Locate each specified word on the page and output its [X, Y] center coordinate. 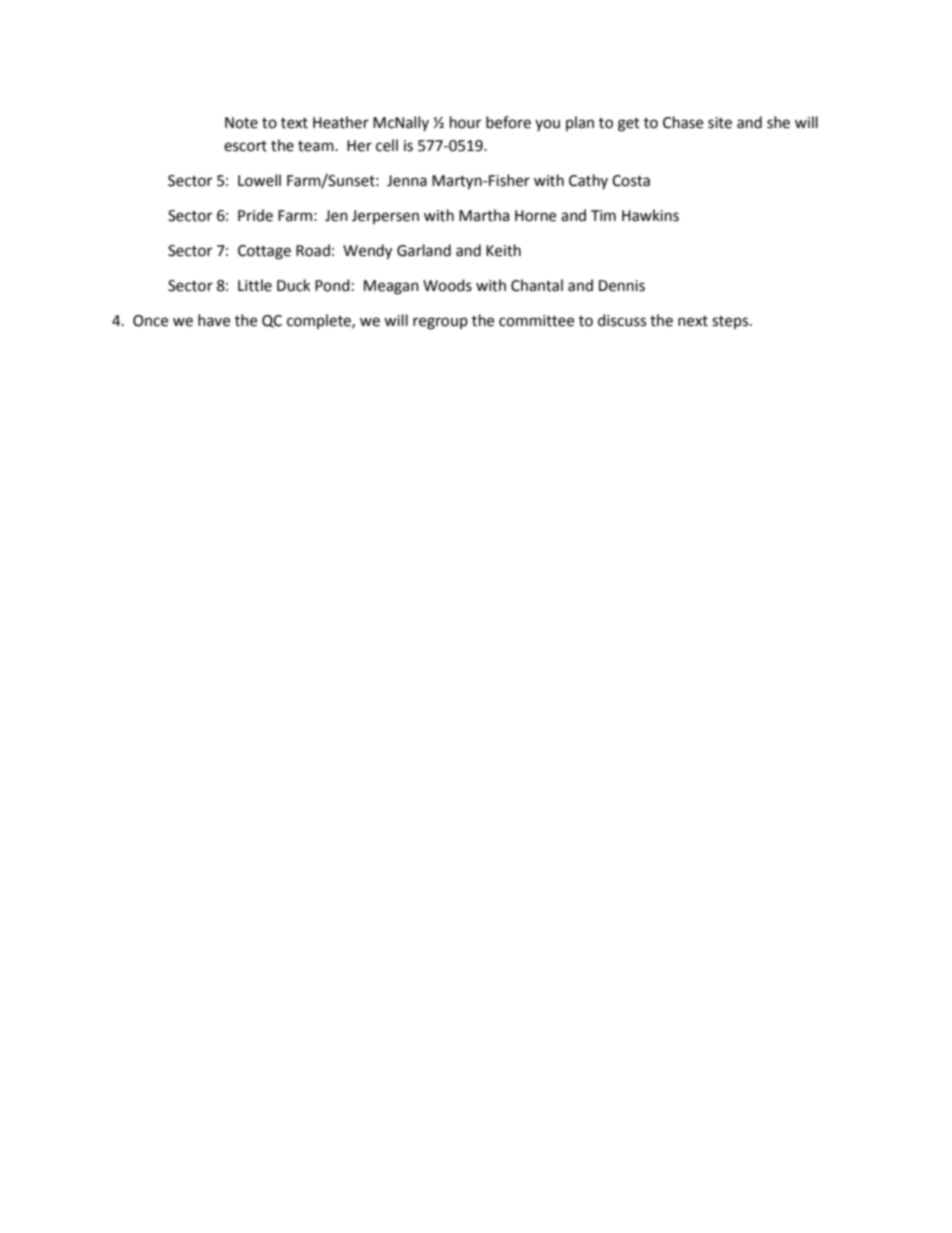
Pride [255, 215]
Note [241, 123]
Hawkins [650, 215]
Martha [484, 215]
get [629, 125]
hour [465, 122]
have [214, 320]
